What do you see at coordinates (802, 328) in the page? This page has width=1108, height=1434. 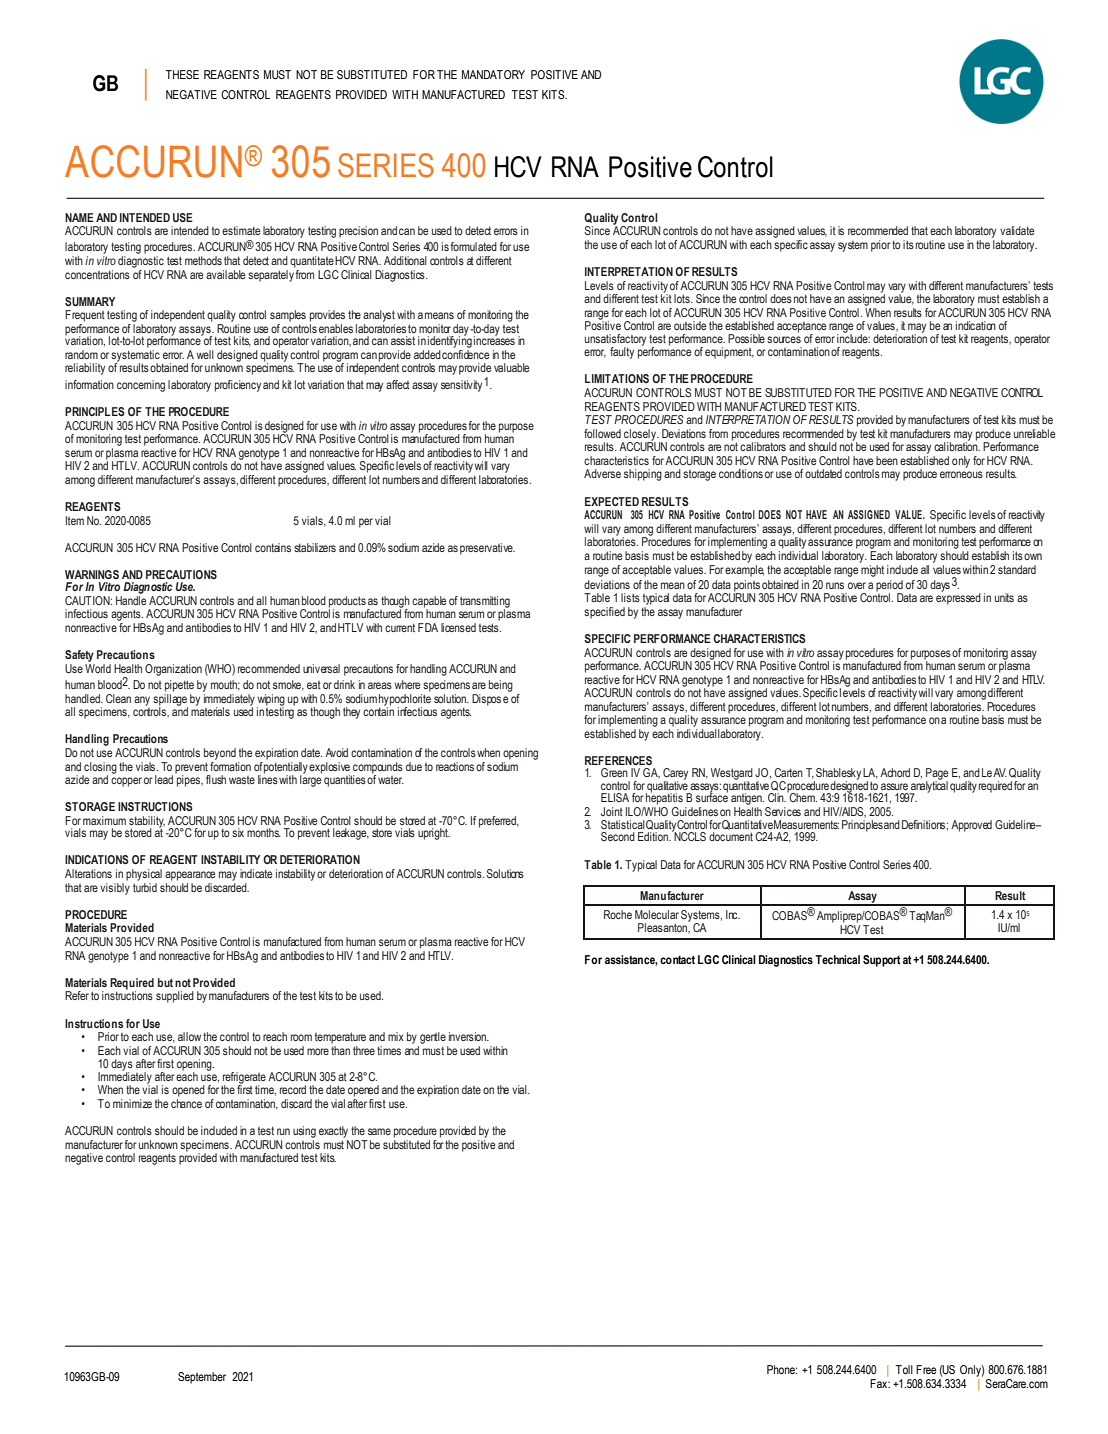 I see `acceptance` at bounding box center [802, 328].
